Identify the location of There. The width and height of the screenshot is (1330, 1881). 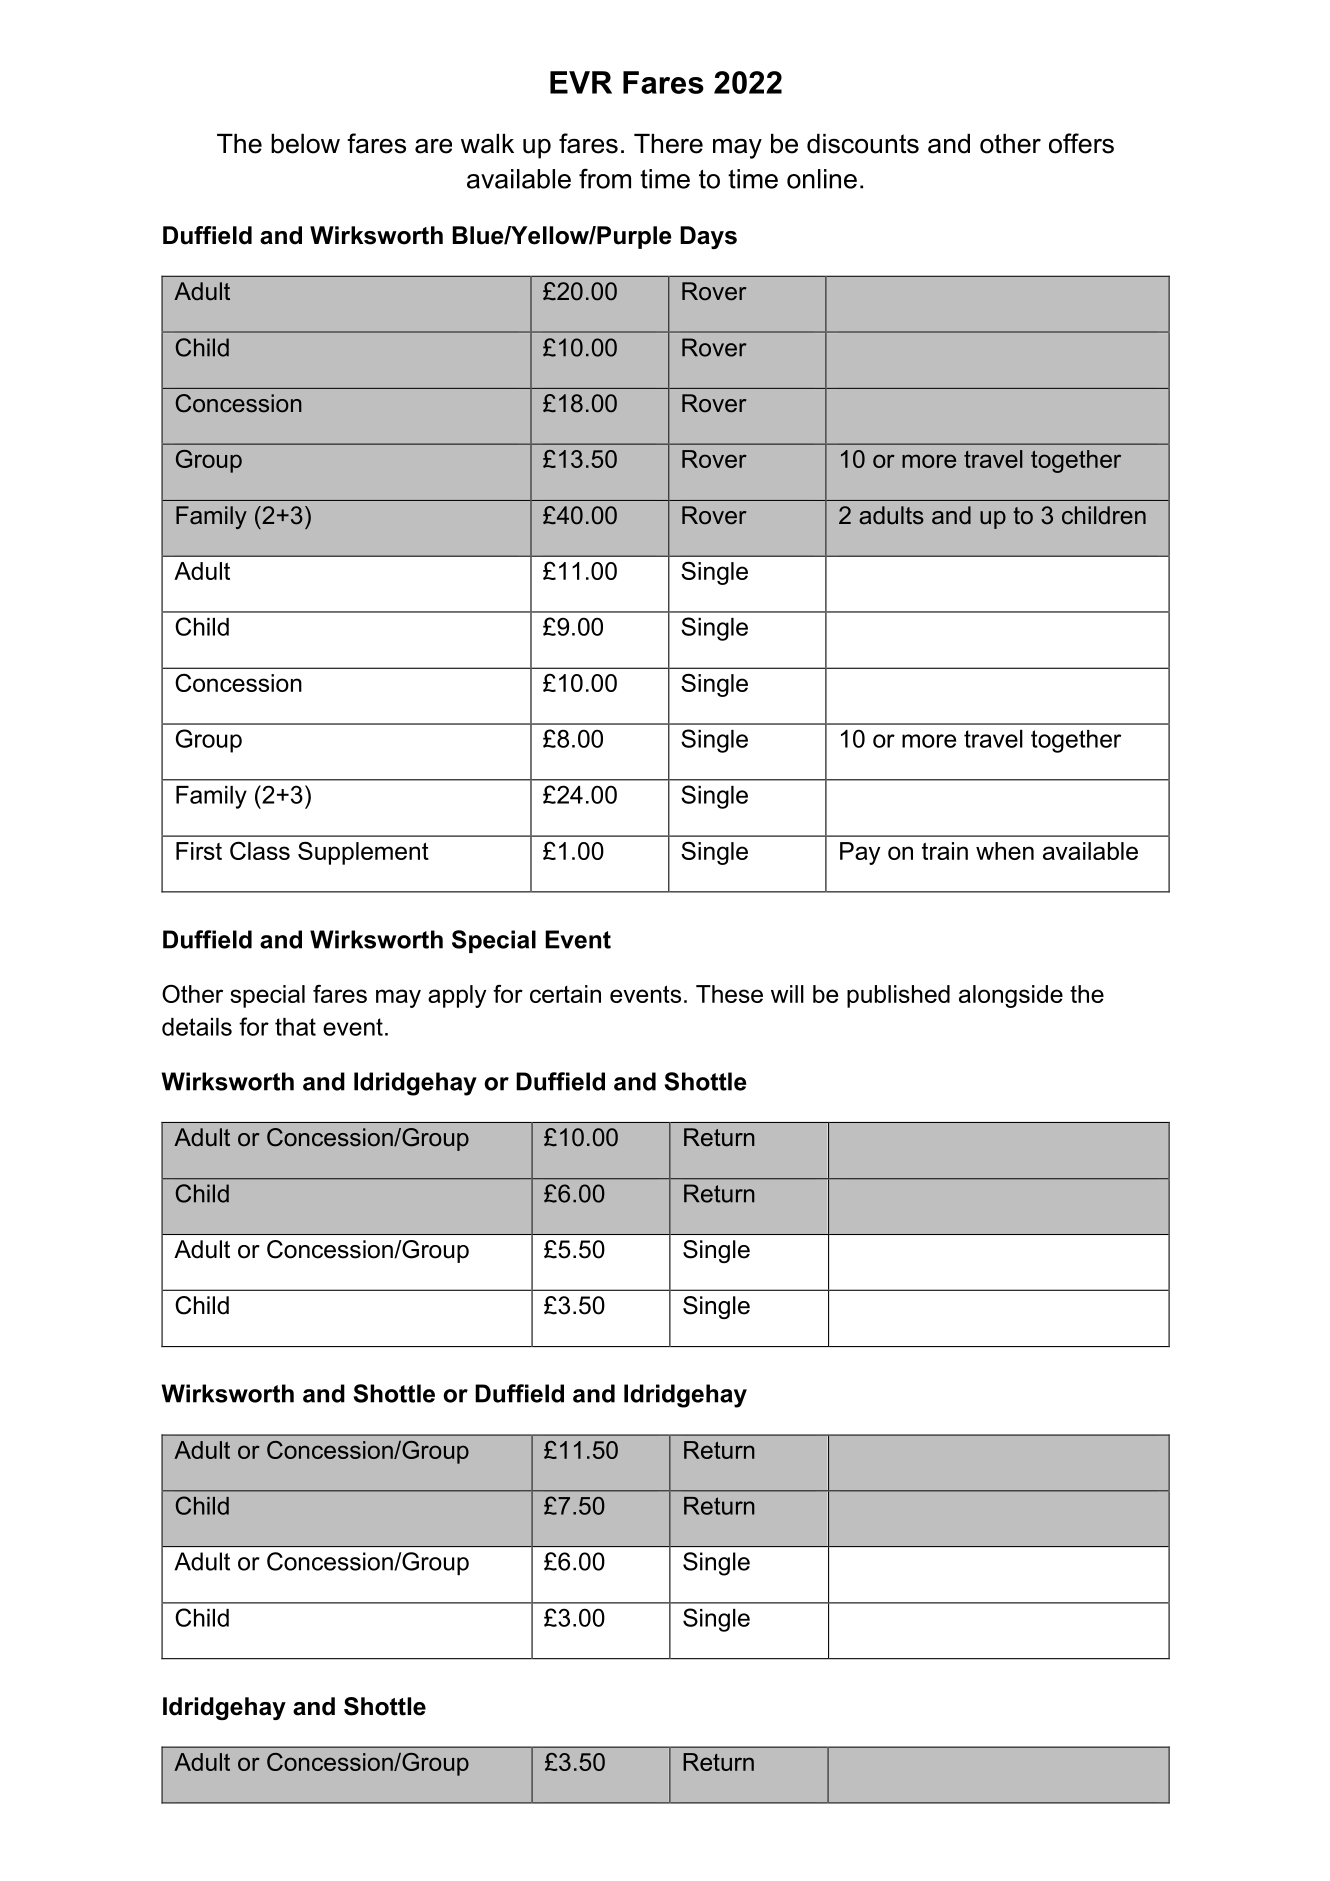
(668, 144).
